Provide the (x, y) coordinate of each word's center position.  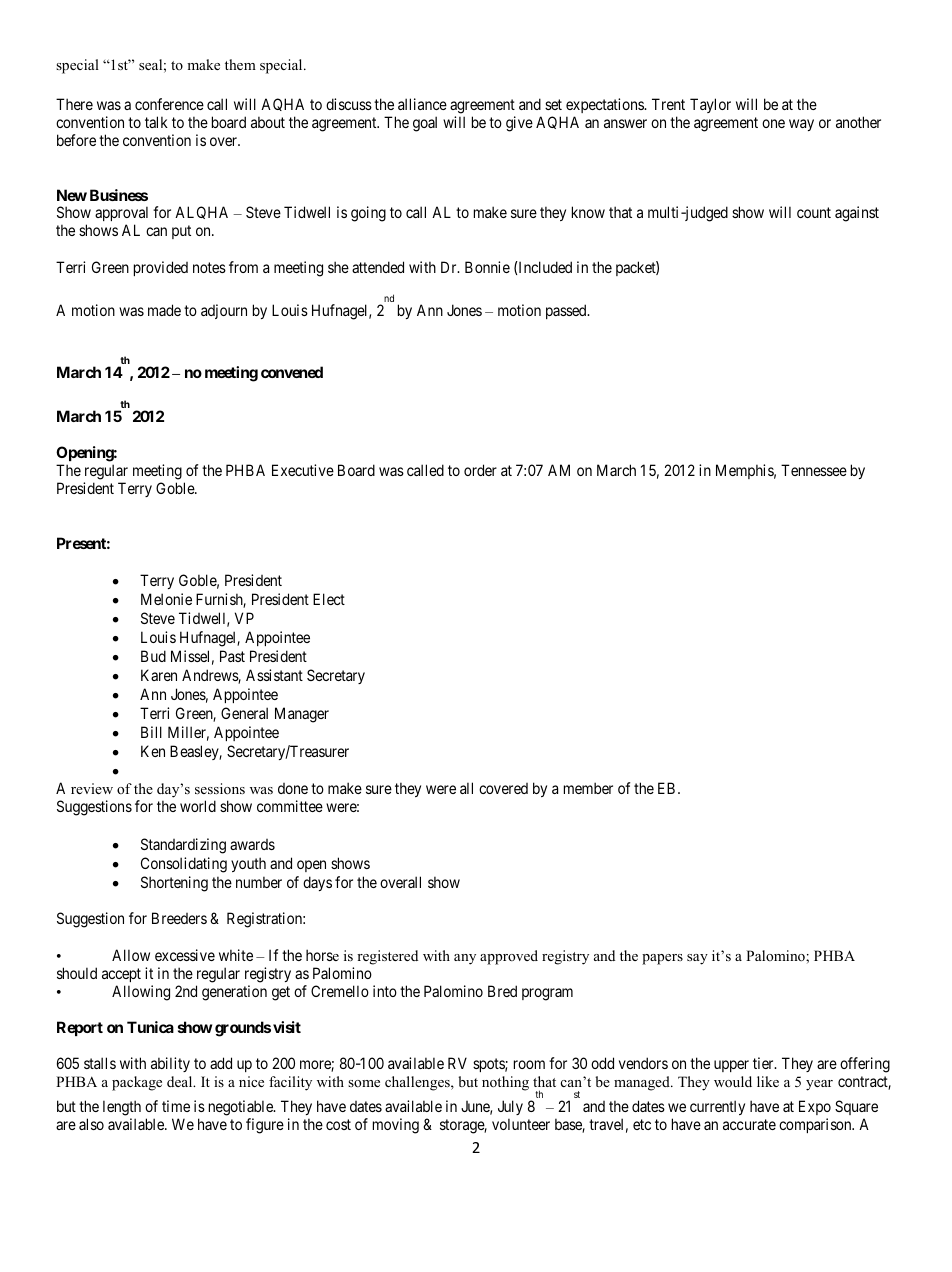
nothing (505, 1083)
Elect (329, 599)
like (768, 1081)
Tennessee (814, 470)
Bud (153, 656)
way (801, 125)
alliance (422, 104)
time (176, 1106)
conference (169, 104)
